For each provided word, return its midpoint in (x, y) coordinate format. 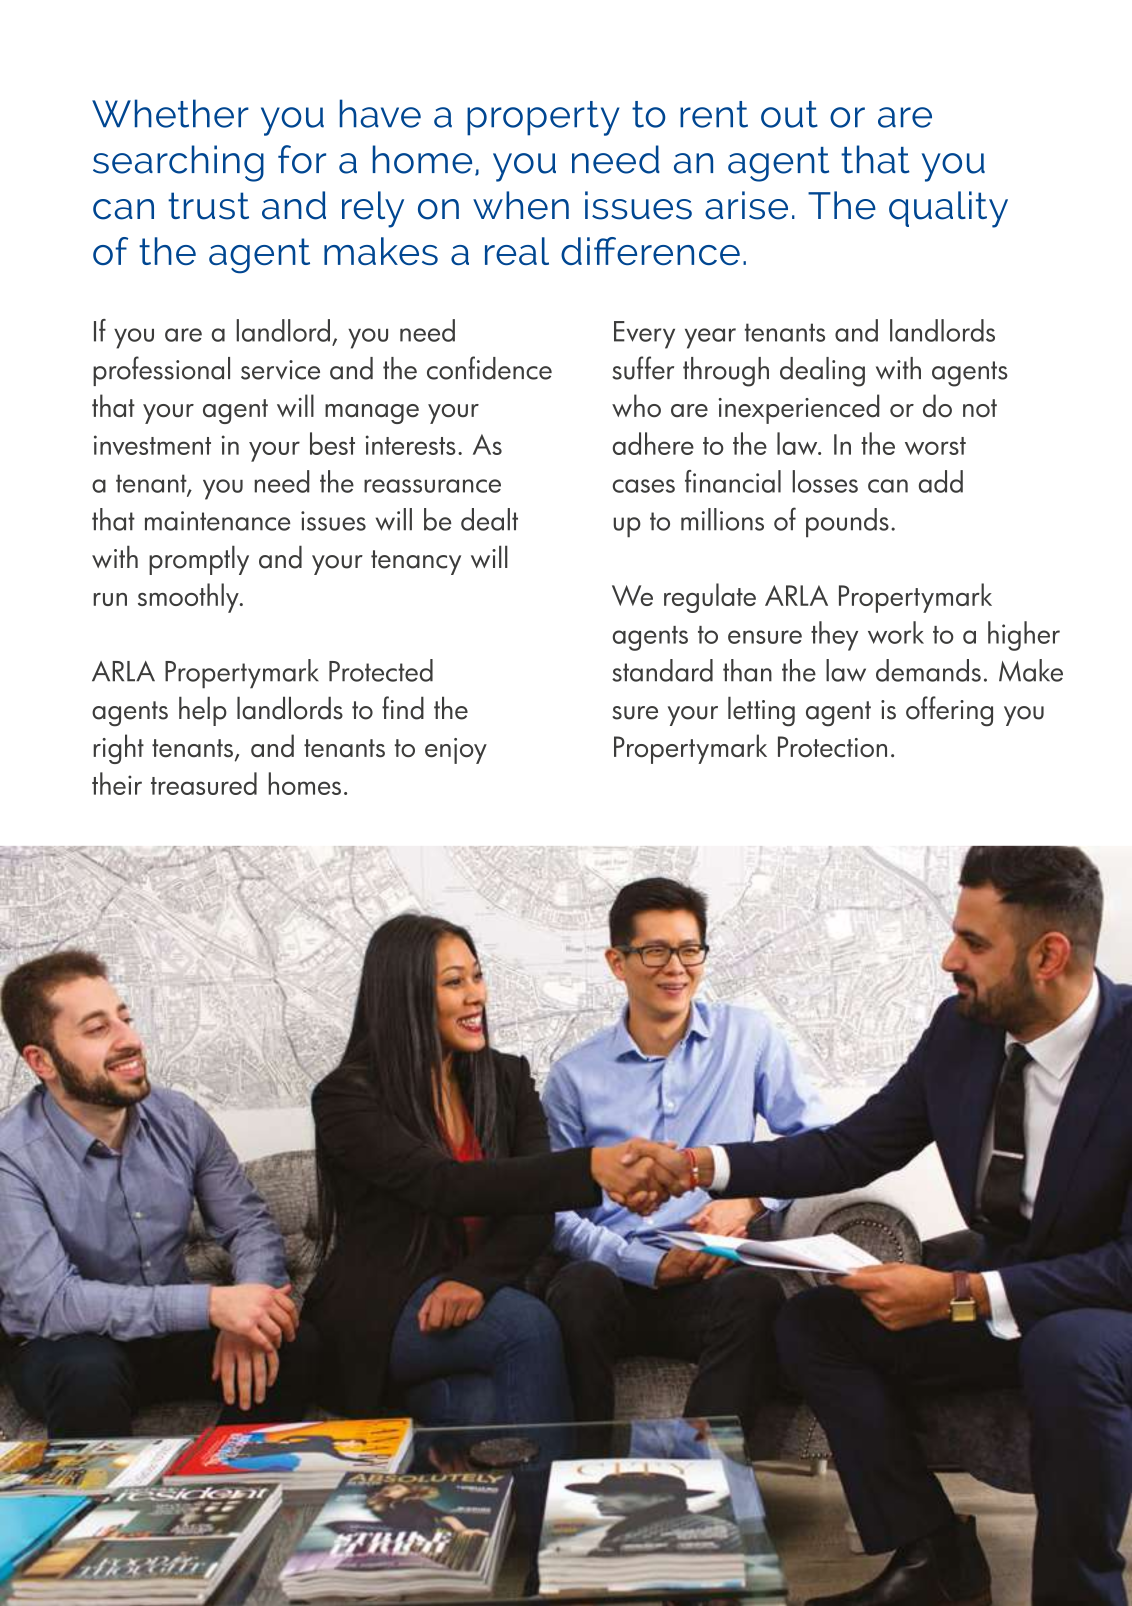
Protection (832, 747)
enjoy (456, 751)
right (118, 749)
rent (714, 114)
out (789, 114)
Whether (170, 113)
